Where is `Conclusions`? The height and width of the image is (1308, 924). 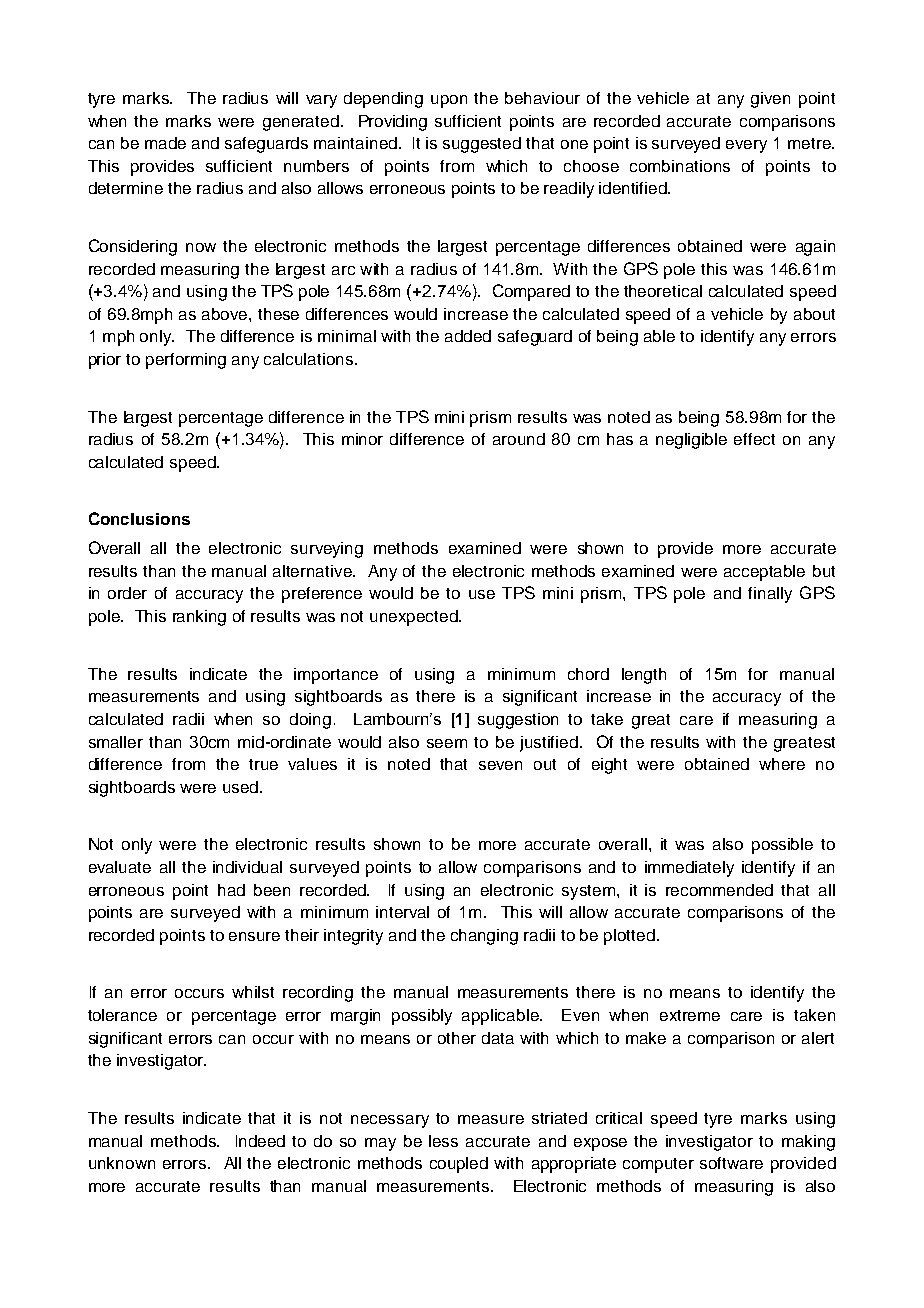
Conclusions is located at coordinates (139, 518).
